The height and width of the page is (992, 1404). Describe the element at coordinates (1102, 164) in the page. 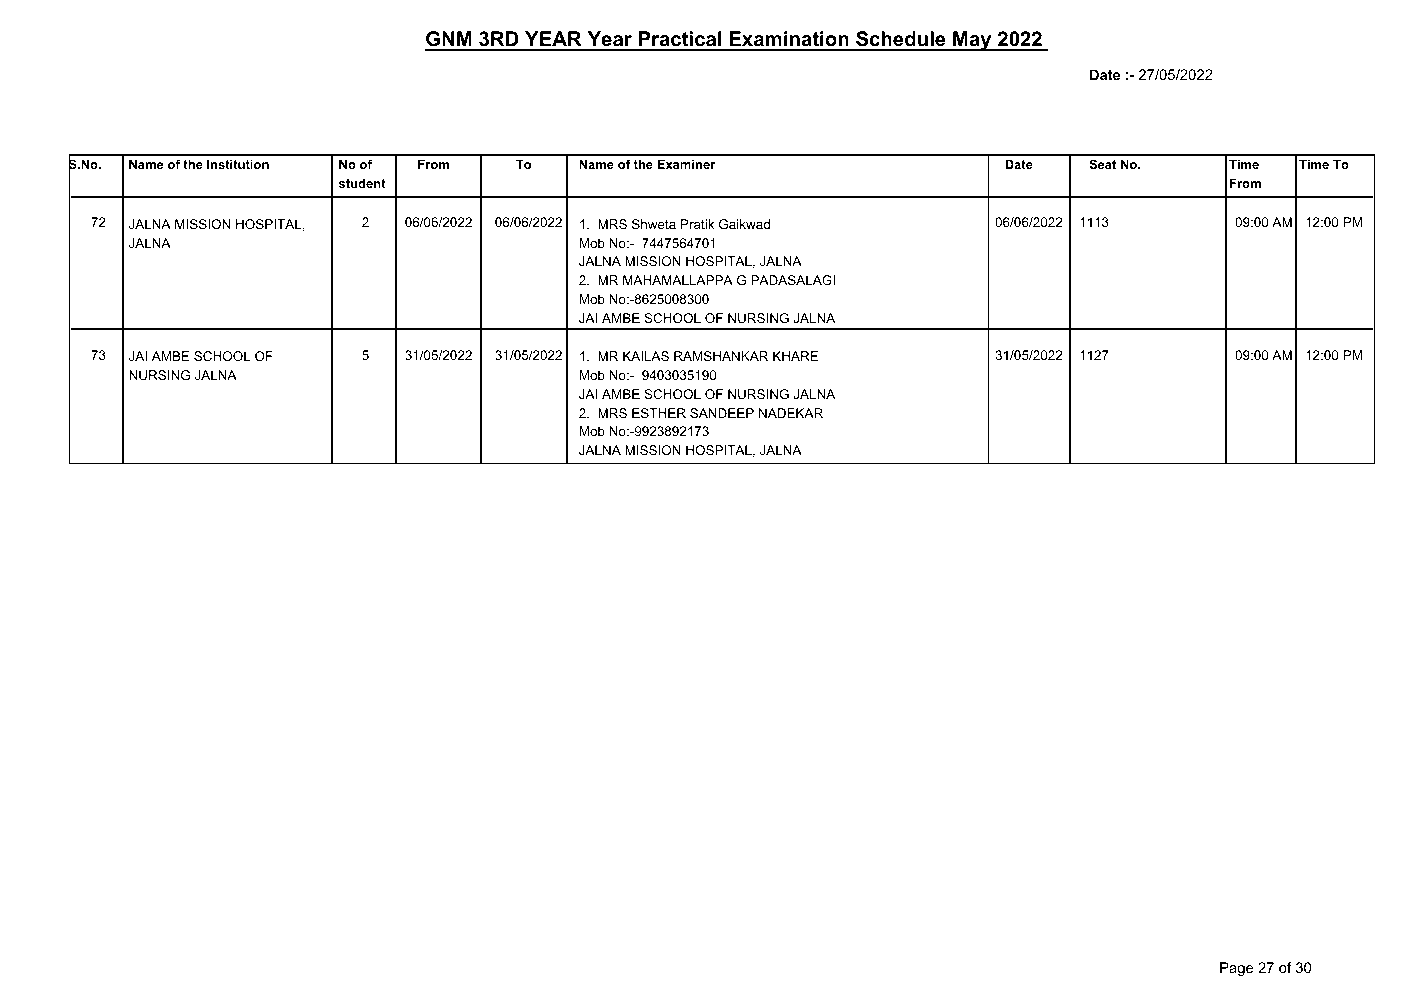

I see `Seat` at that location.
